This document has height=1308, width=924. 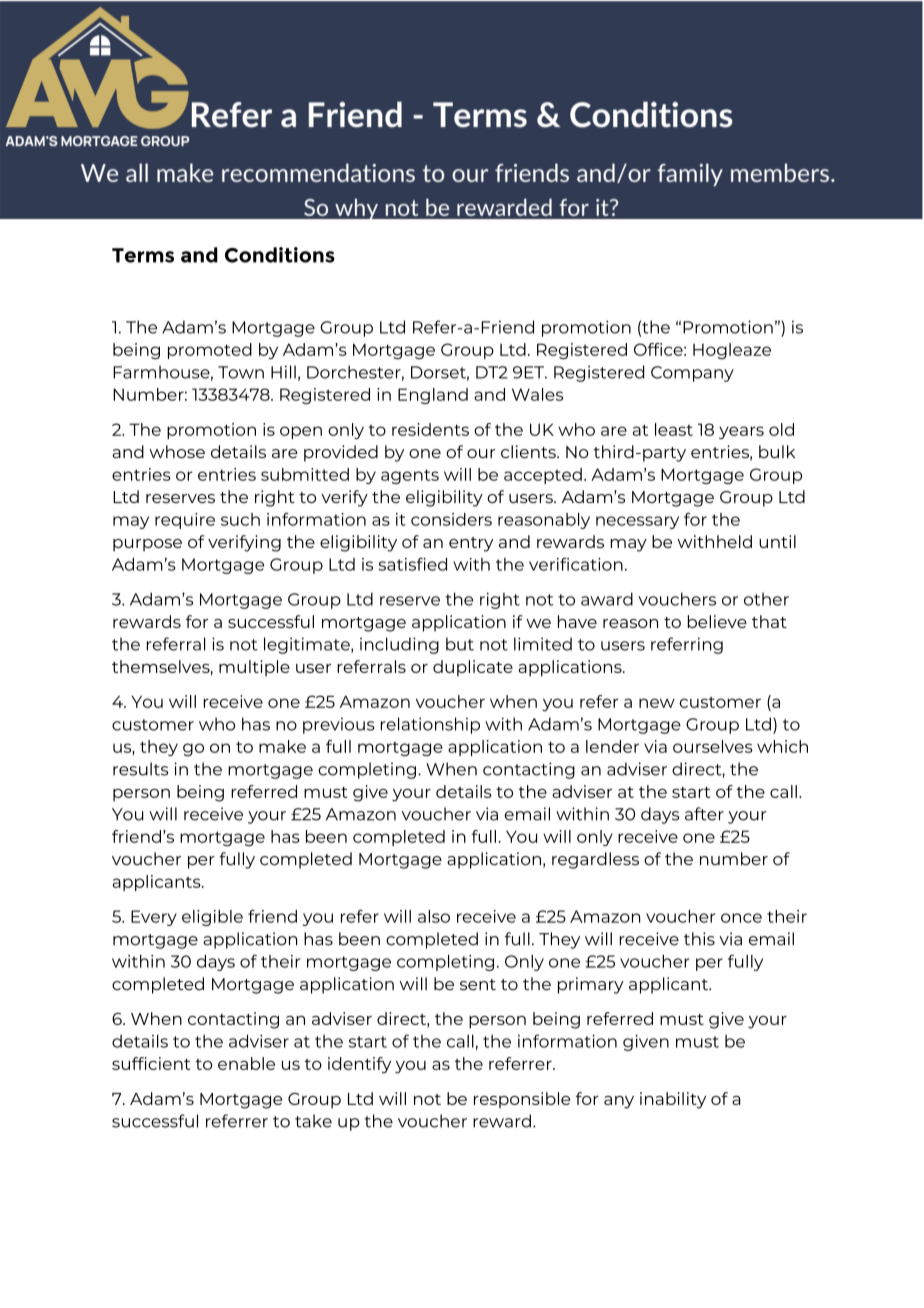 I want to click on such, so click(x=240, y=519).
